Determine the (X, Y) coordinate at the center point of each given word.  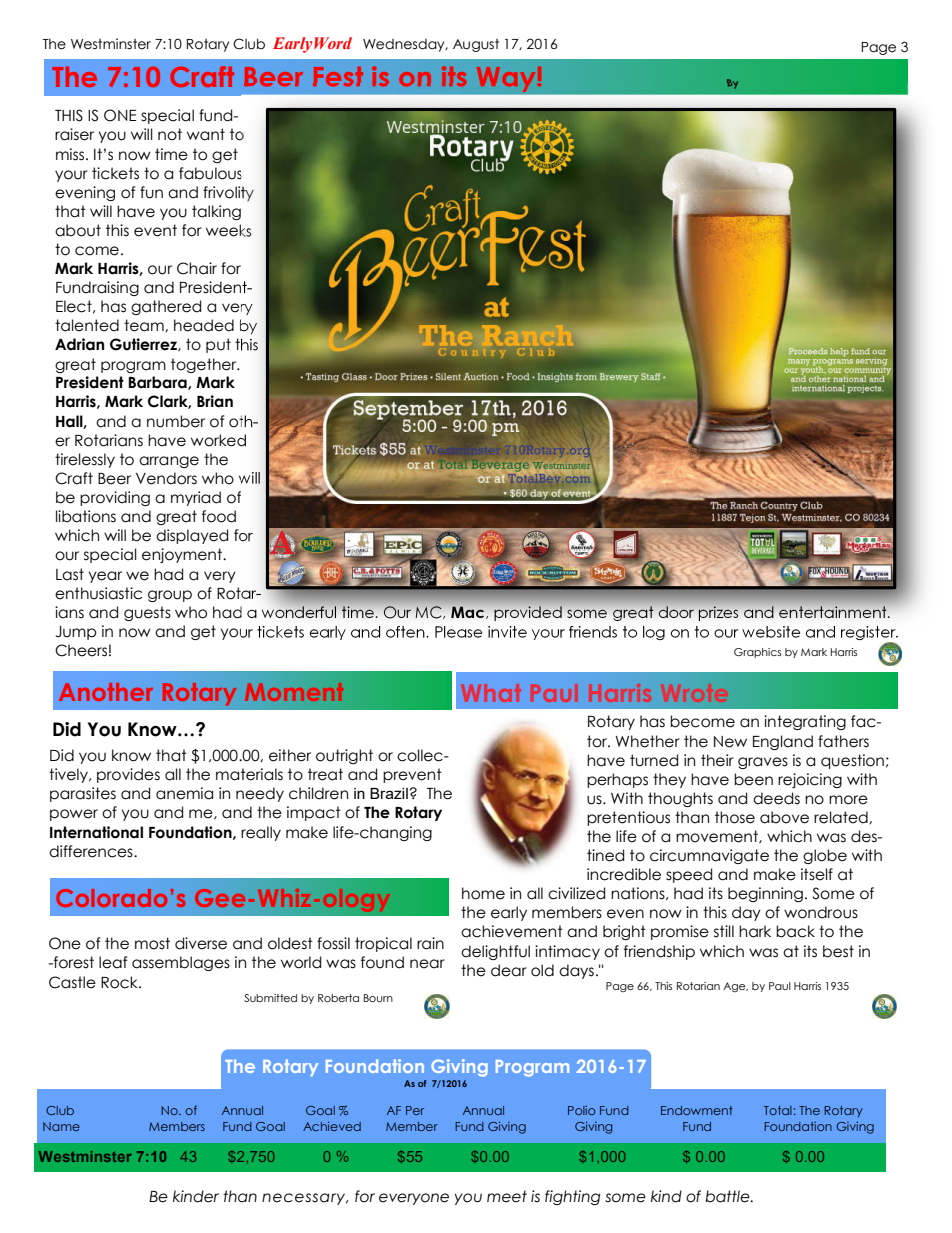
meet (507, 1196)
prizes (718, 613)
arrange (169, 462)
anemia (184, 793)
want (206, 134)
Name (61, 1126)
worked (218, 440)
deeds (776, 798)
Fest (338, 77)
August (476, 45)
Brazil (389, 793)
